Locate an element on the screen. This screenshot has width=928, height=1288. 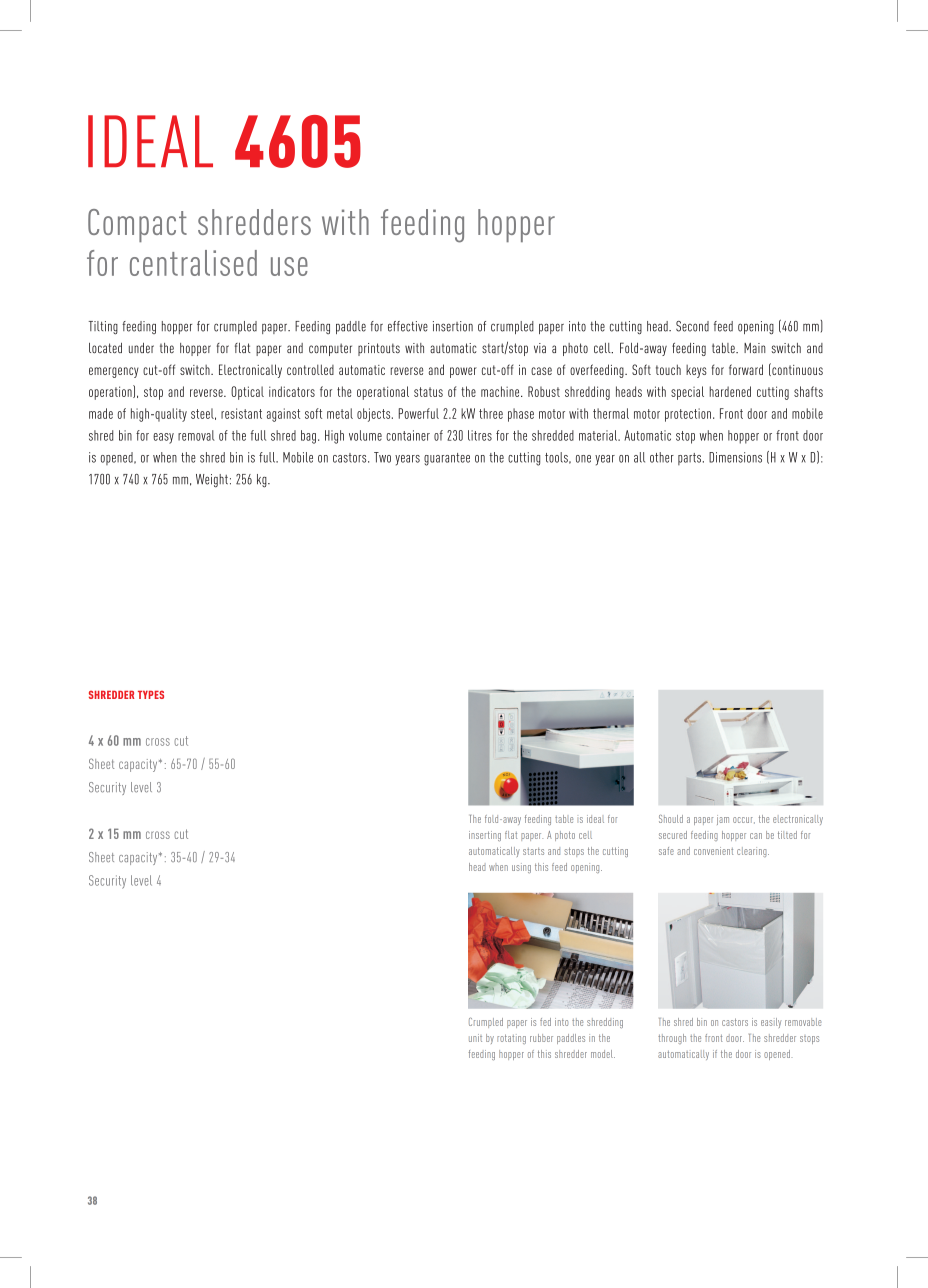
guarantee is located at coordinates (447, 459).
